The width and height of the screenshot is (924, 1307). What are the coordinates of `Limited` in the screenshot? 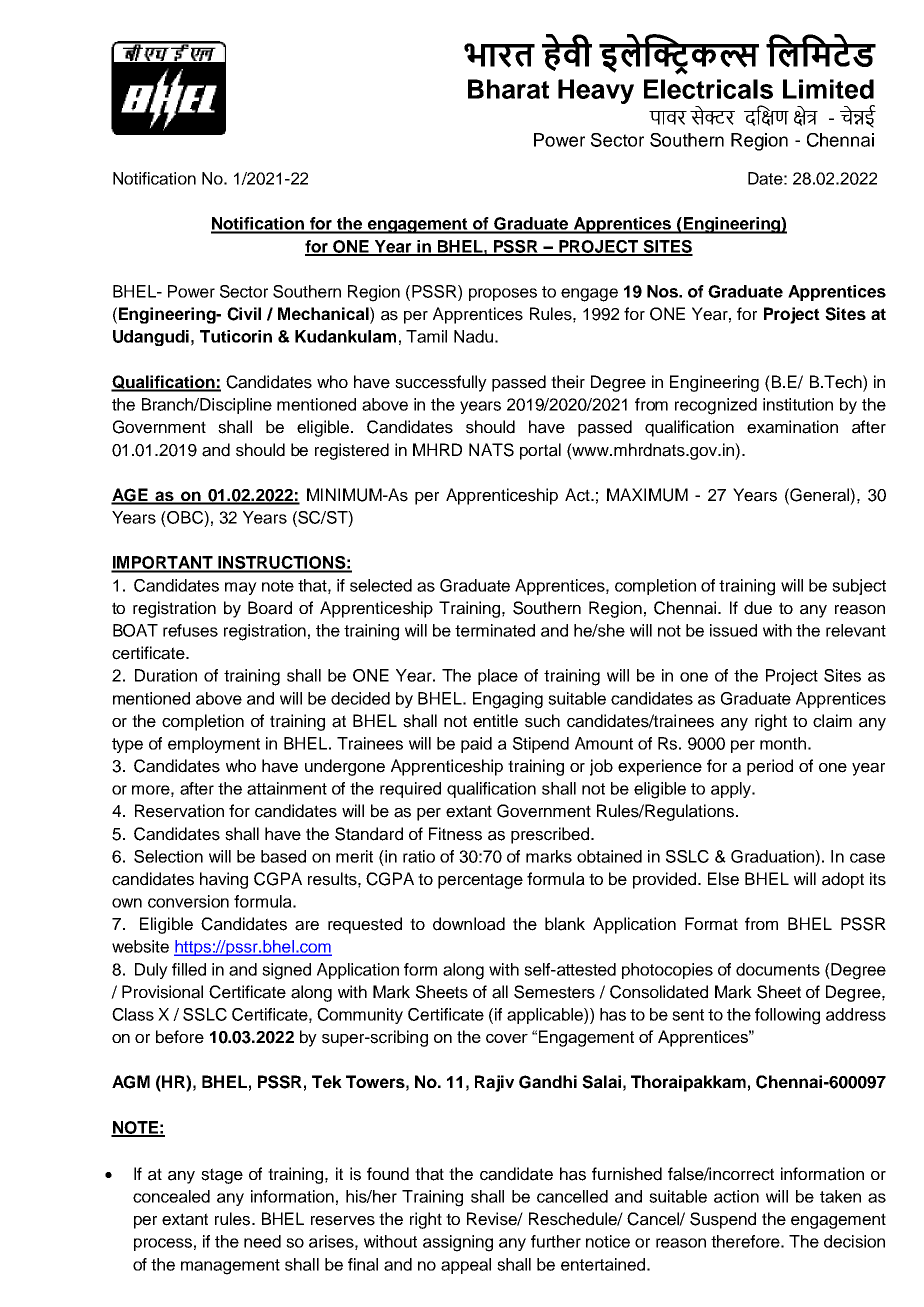 It's located at (828, 89).
